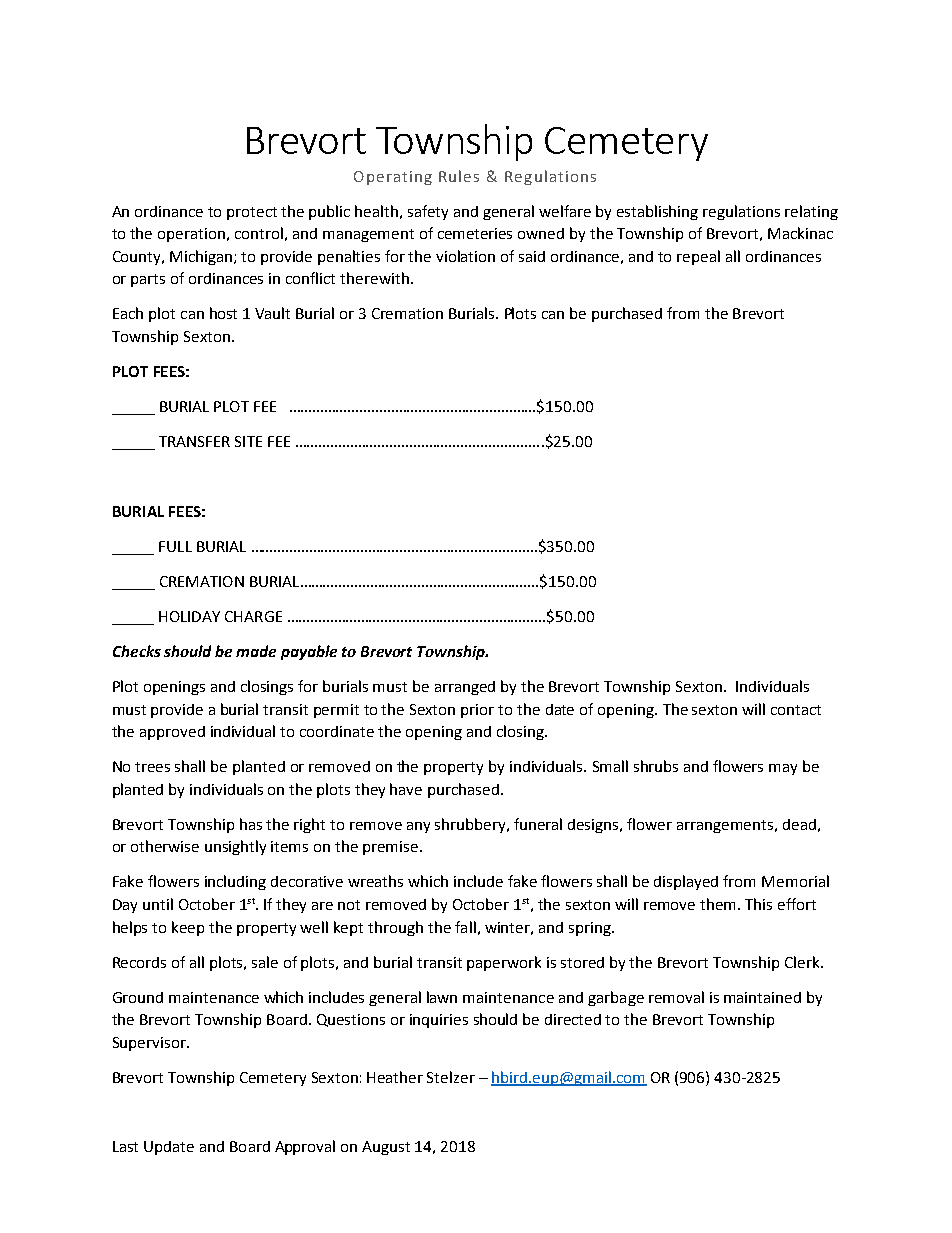 The width and height of the image is (952, 1233). What do you see at coordinates (256, 651) in the image?
I see `made` at bounding box center [256, 651].
